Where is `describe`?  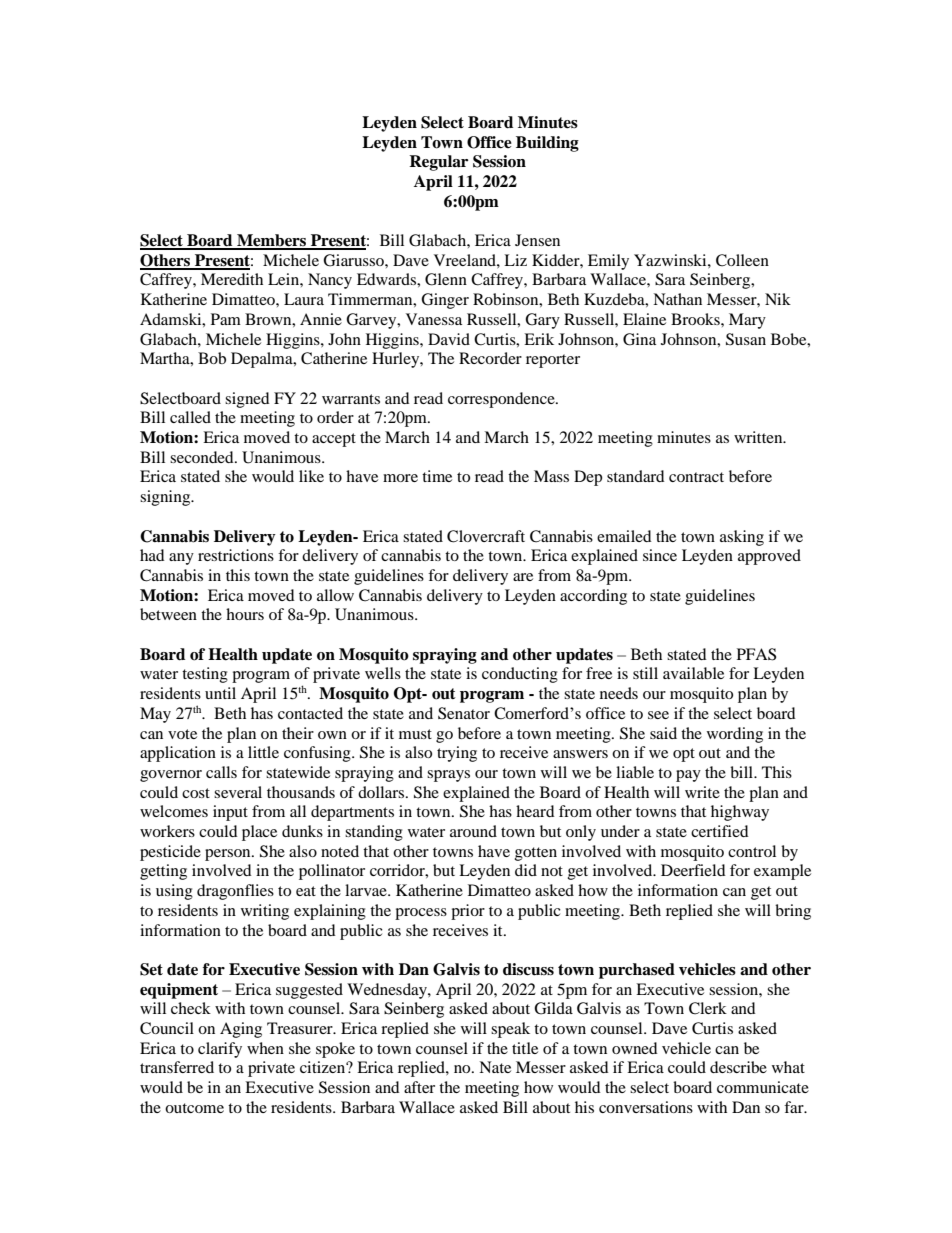 describe is located at coordinates (738, 1067).
